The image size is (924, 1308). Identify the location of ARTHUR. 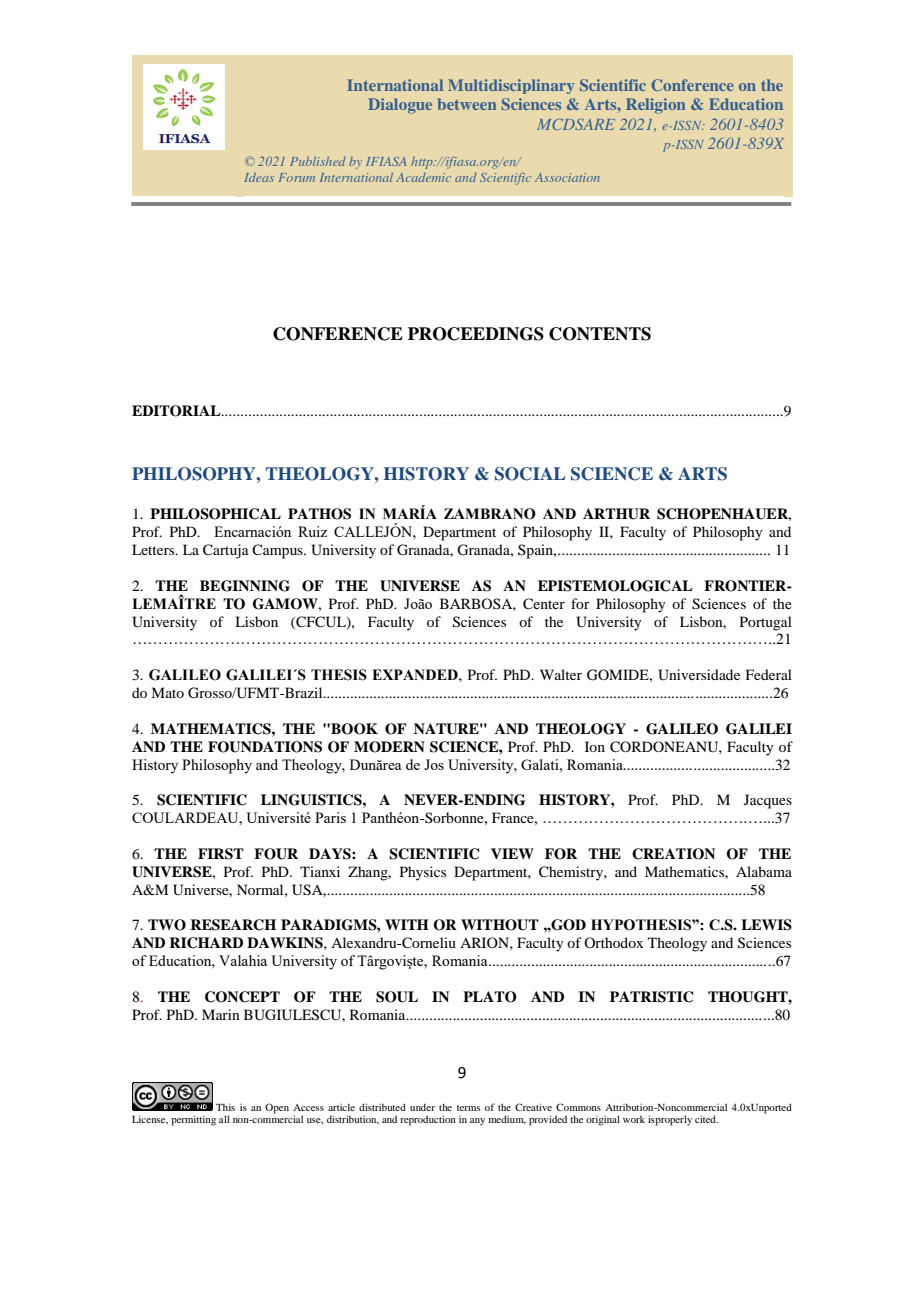
(616, 514).
